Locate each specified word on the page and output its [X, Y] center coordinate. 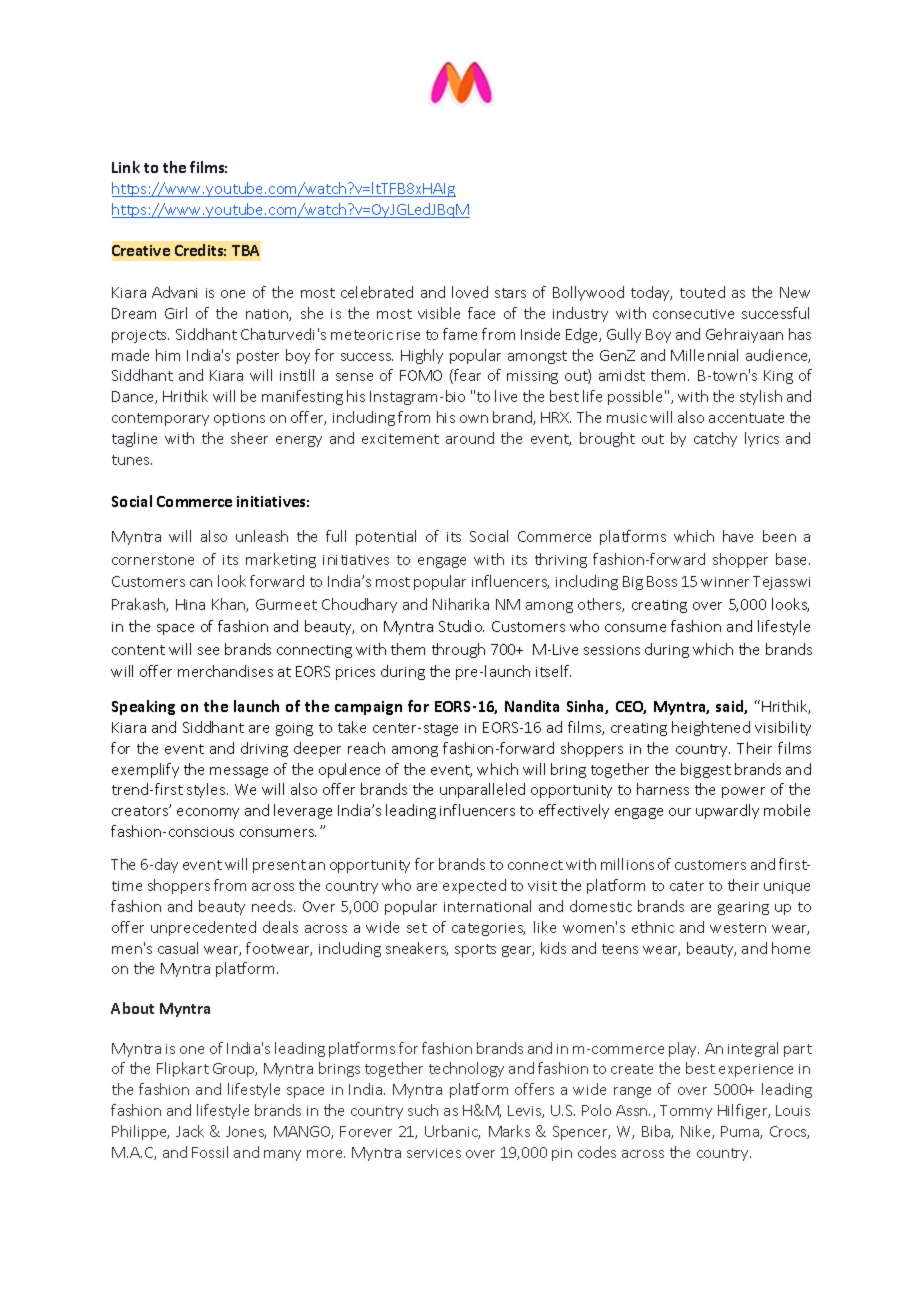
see [208, 651]
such [423, 1110]
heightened [711, 728]
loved [470, 292]
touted [702, 292]
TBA [245, 250]
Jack [190, 1131]
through [458, 650]
